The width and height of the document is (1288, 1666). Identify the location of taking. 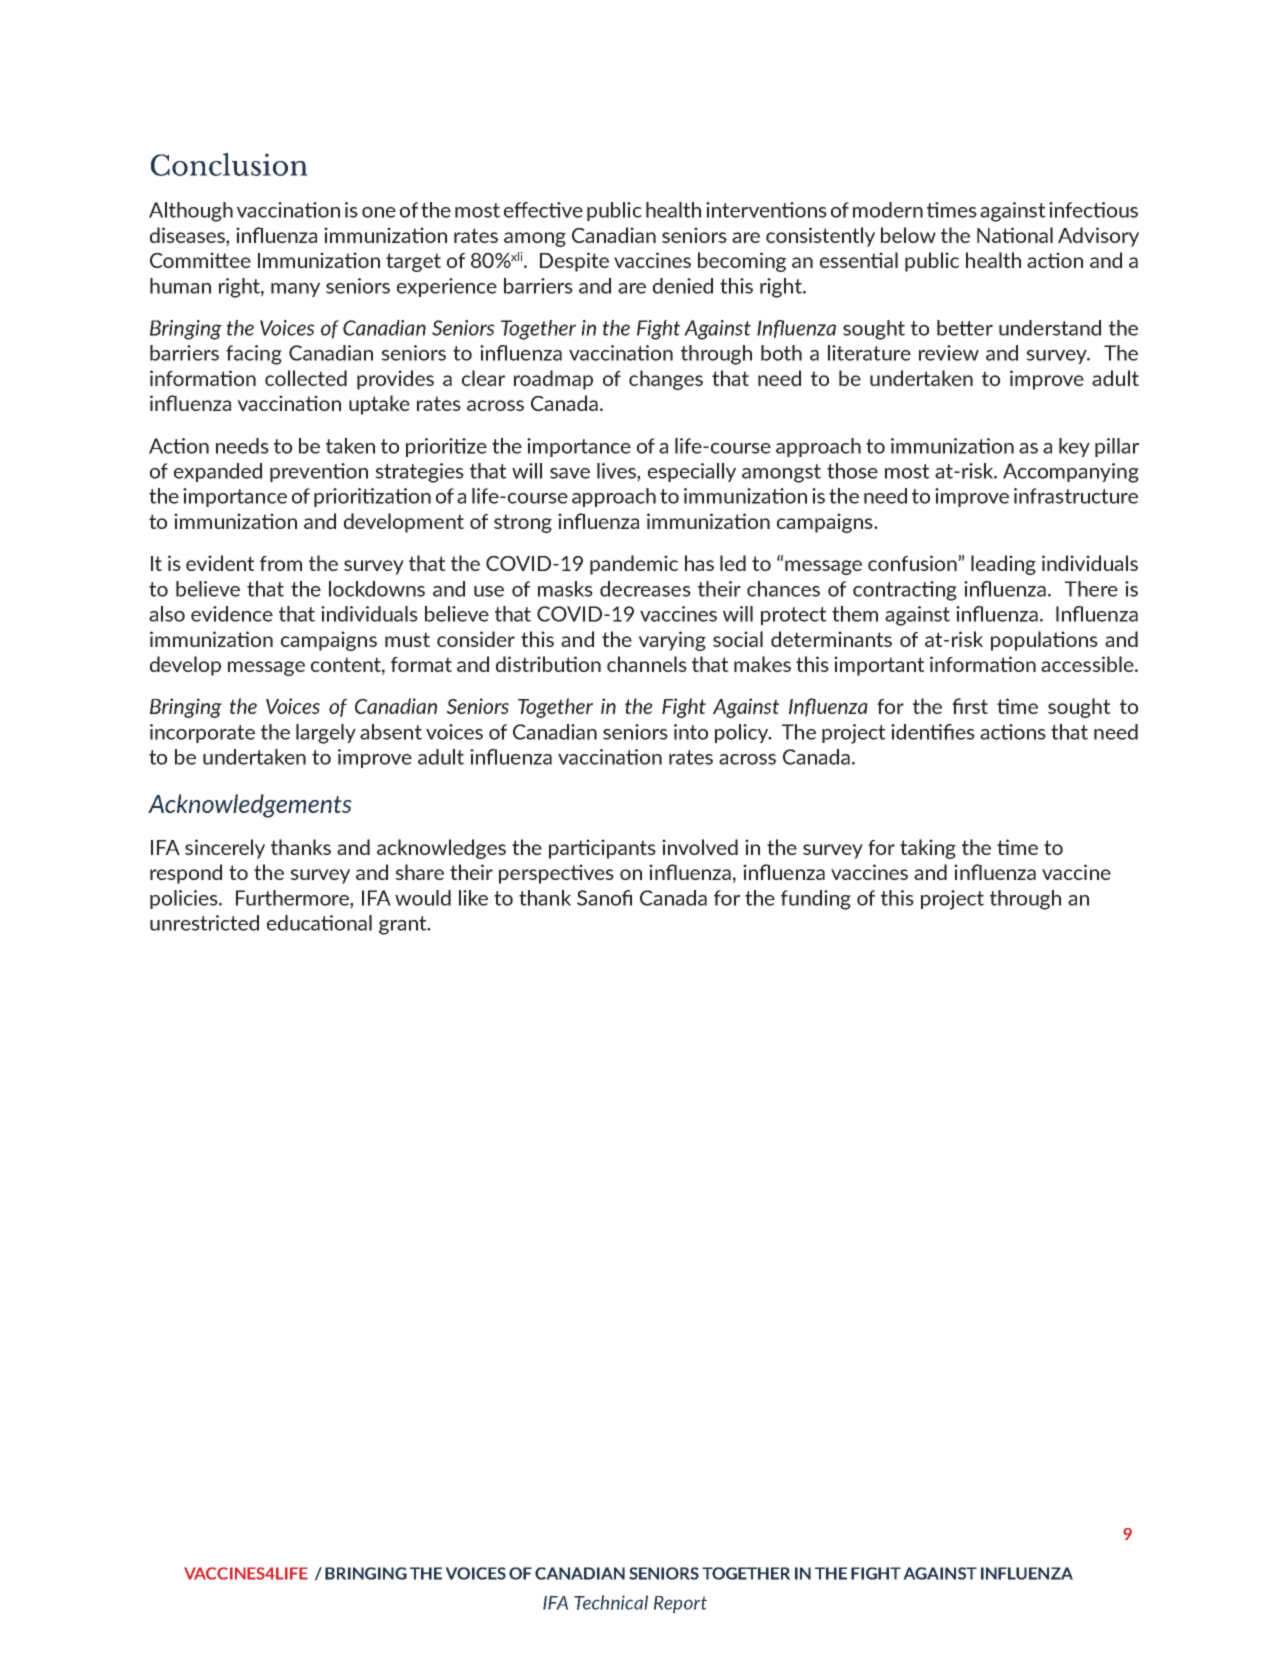
(928, 849).
